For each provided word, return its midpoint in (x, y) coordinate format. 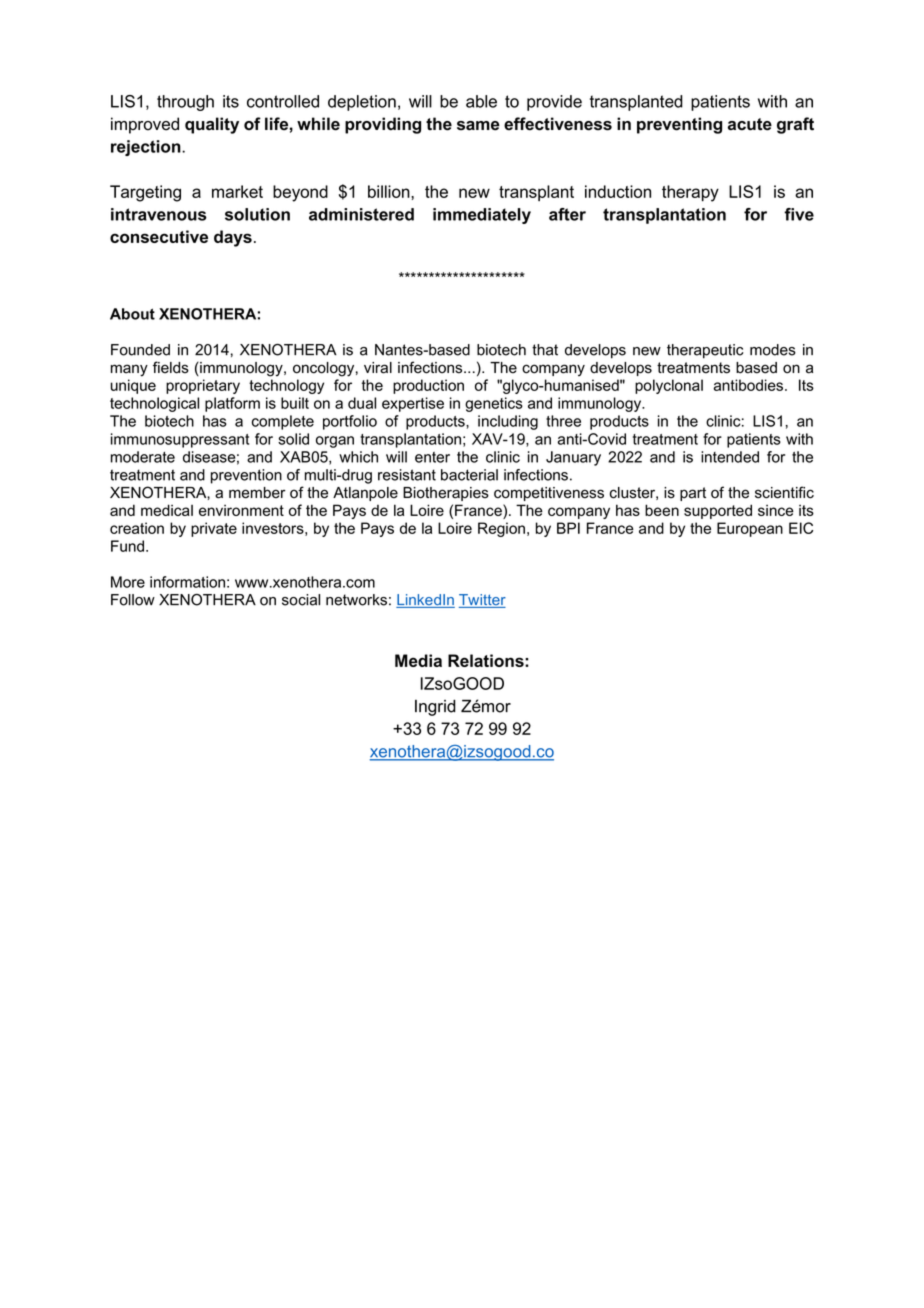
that (545, 350)
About (132, 314)
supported (718, 511)
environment (241, 510)
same (478, 126)
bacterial (469, 475)
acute (750, 124)
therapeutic (705, 351)
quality (212, 125)
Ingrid (435, 707)
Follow (133, 600)
